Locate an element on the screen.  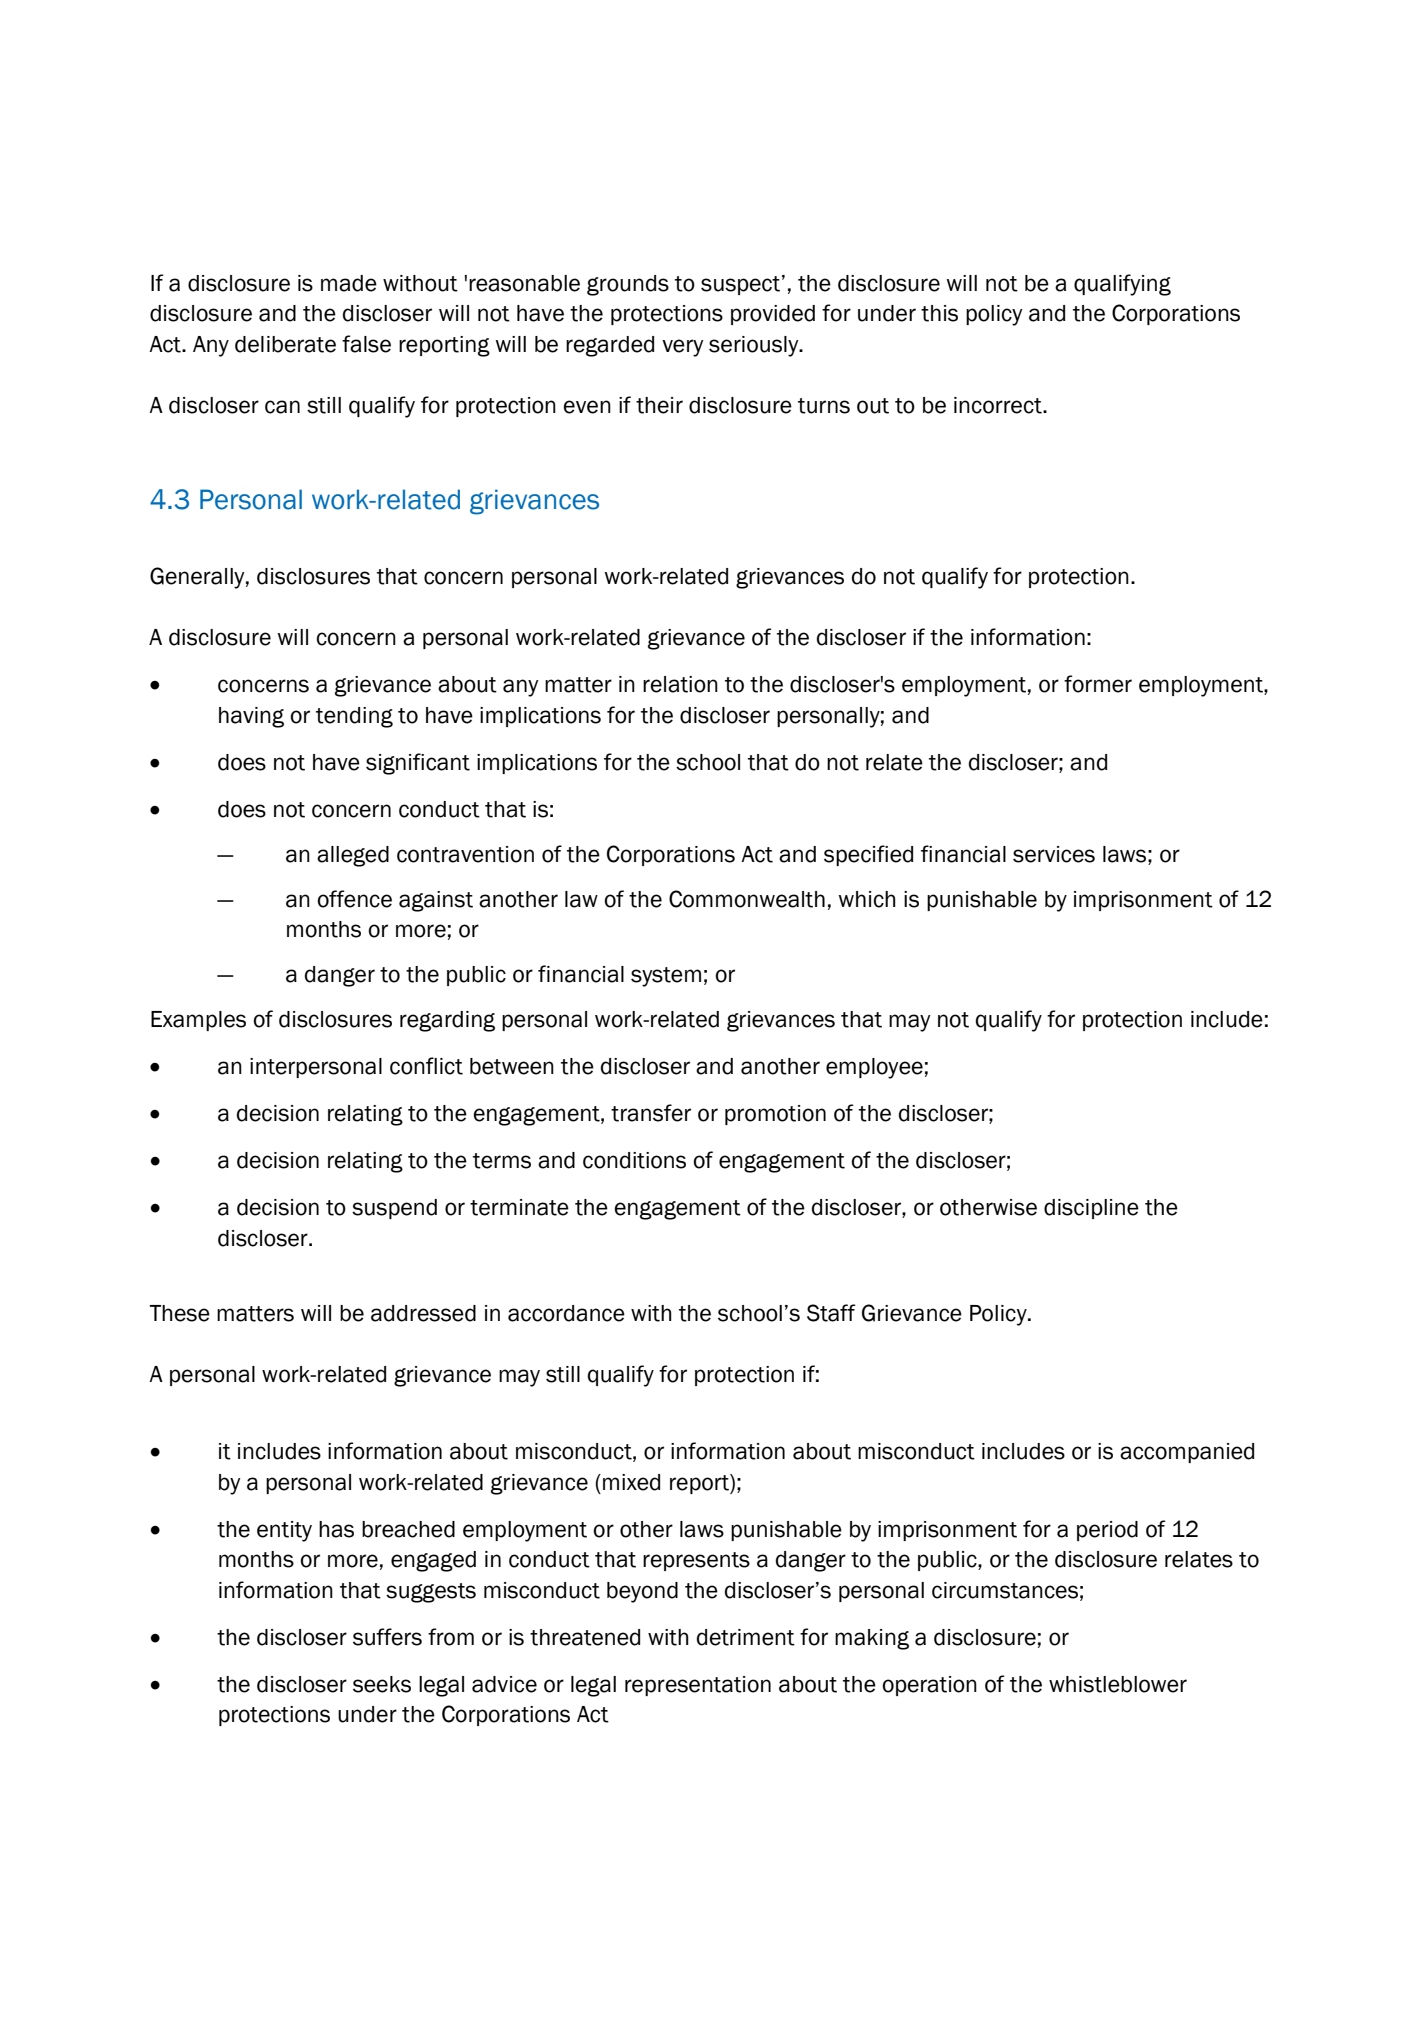
accordance is located at coordinates (566, 1313).
